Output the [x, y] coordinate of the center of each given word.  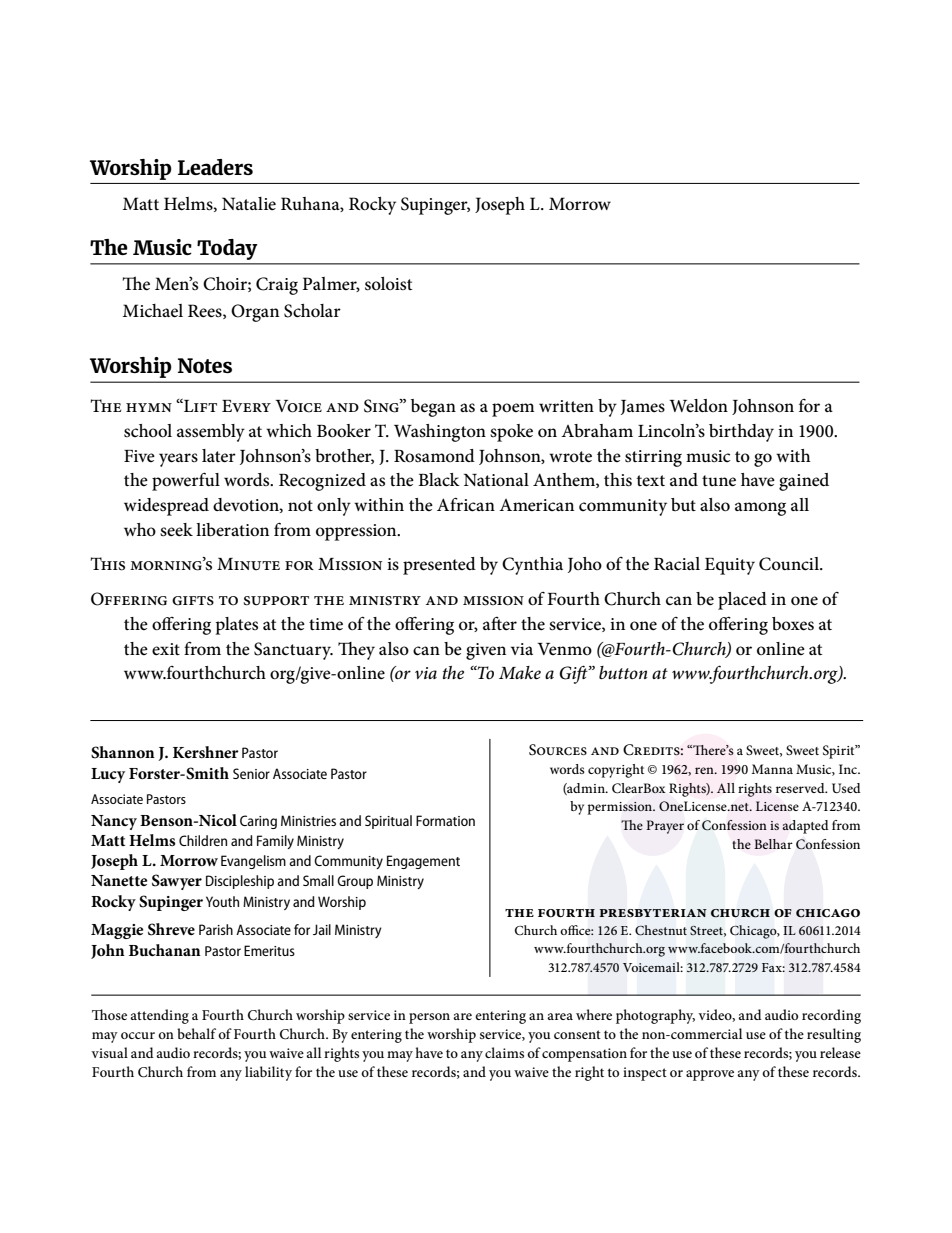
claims [504, 1052]
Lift [199, 405]
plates [237, 626]
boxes [793, 624]
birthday [741, 433]
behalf [196, 1033]
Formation [445, 820]
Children [203, 840]
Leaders [215, 167]
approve [710, 1075]
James [643, 407]
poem [513, 410]
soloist [388, 284]
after [500, 623]
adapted [805, 827]
